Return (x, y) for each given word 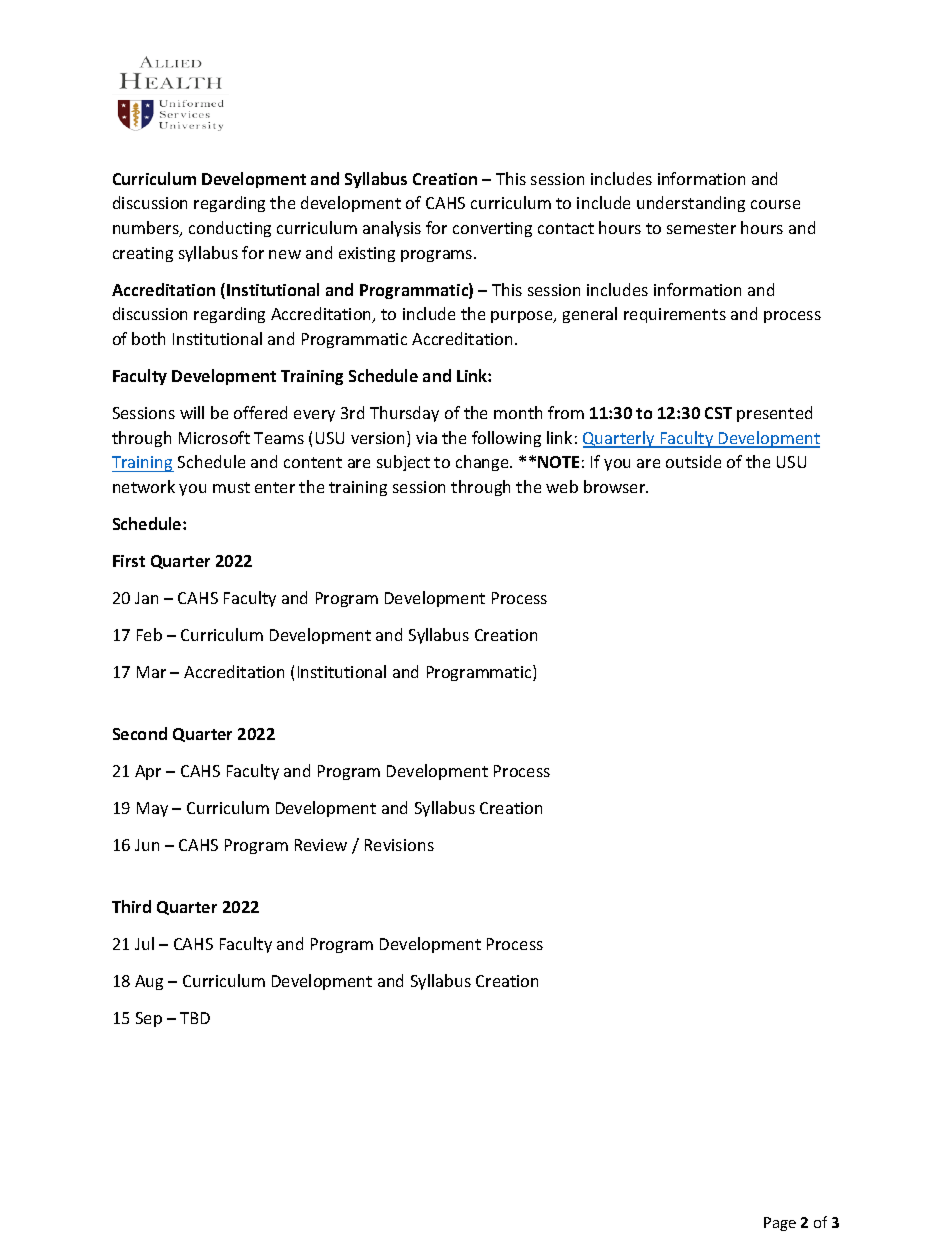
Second (140, 733)
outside (693, 461)
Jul (144, 943)
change (483, 463)
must (231, 487)
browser (616, 486)
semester (701, 228)
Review (321, 845)
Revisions (399, 845)
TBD (195, 1018)
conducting (230, 229)
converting (492, 229)
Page (780, 1224)
